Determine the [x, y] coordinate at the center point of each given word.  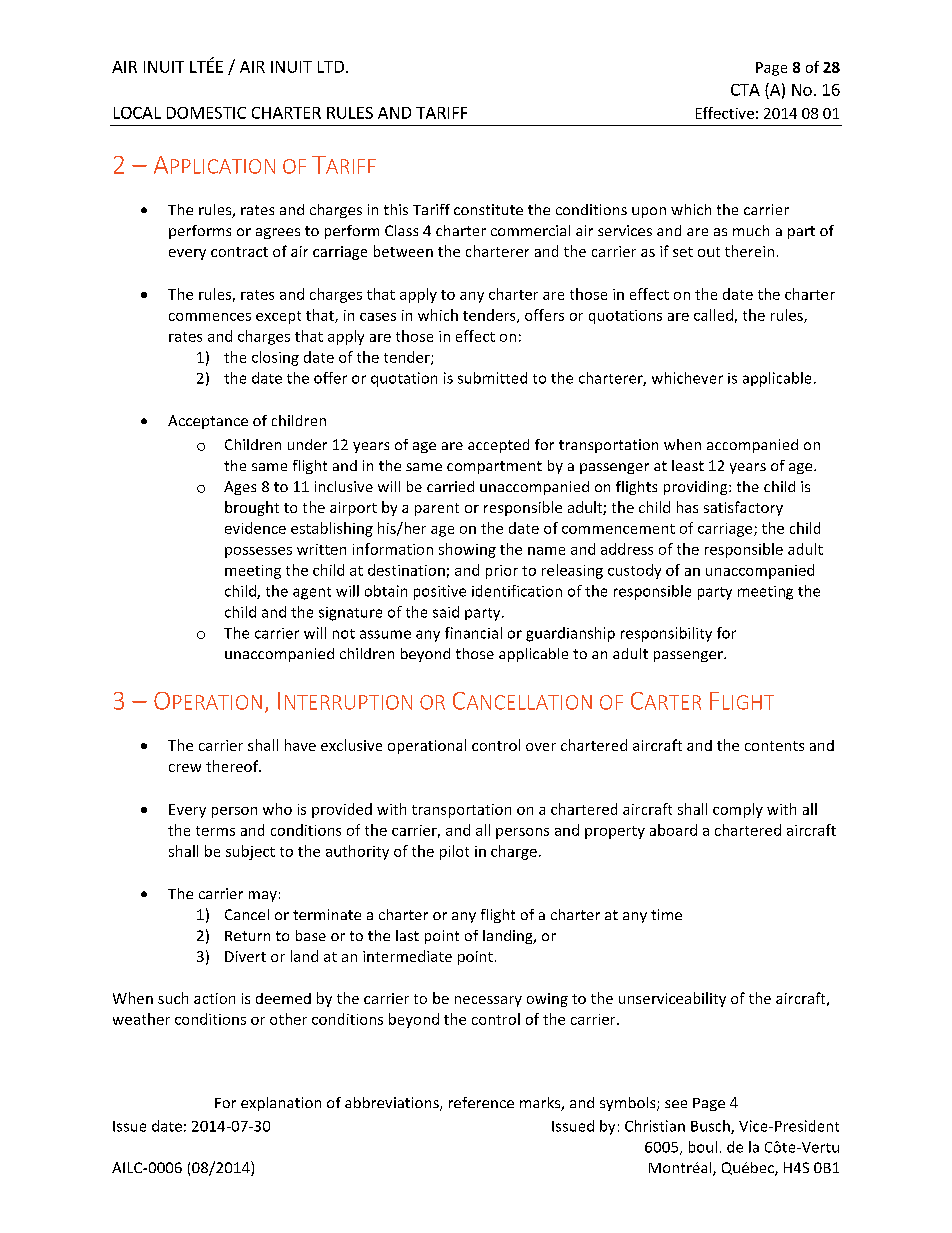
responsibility [666, 634]
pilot [454, 852]
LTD [331, 67]
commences [210, 317]
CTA [745, 90]
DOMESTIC [206, 113]
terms [215, 831]
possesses [258, 552]
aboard [673, 830]
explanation [281, 1104]
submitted [492, 378]
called [713, 315]
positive [440, 592]
